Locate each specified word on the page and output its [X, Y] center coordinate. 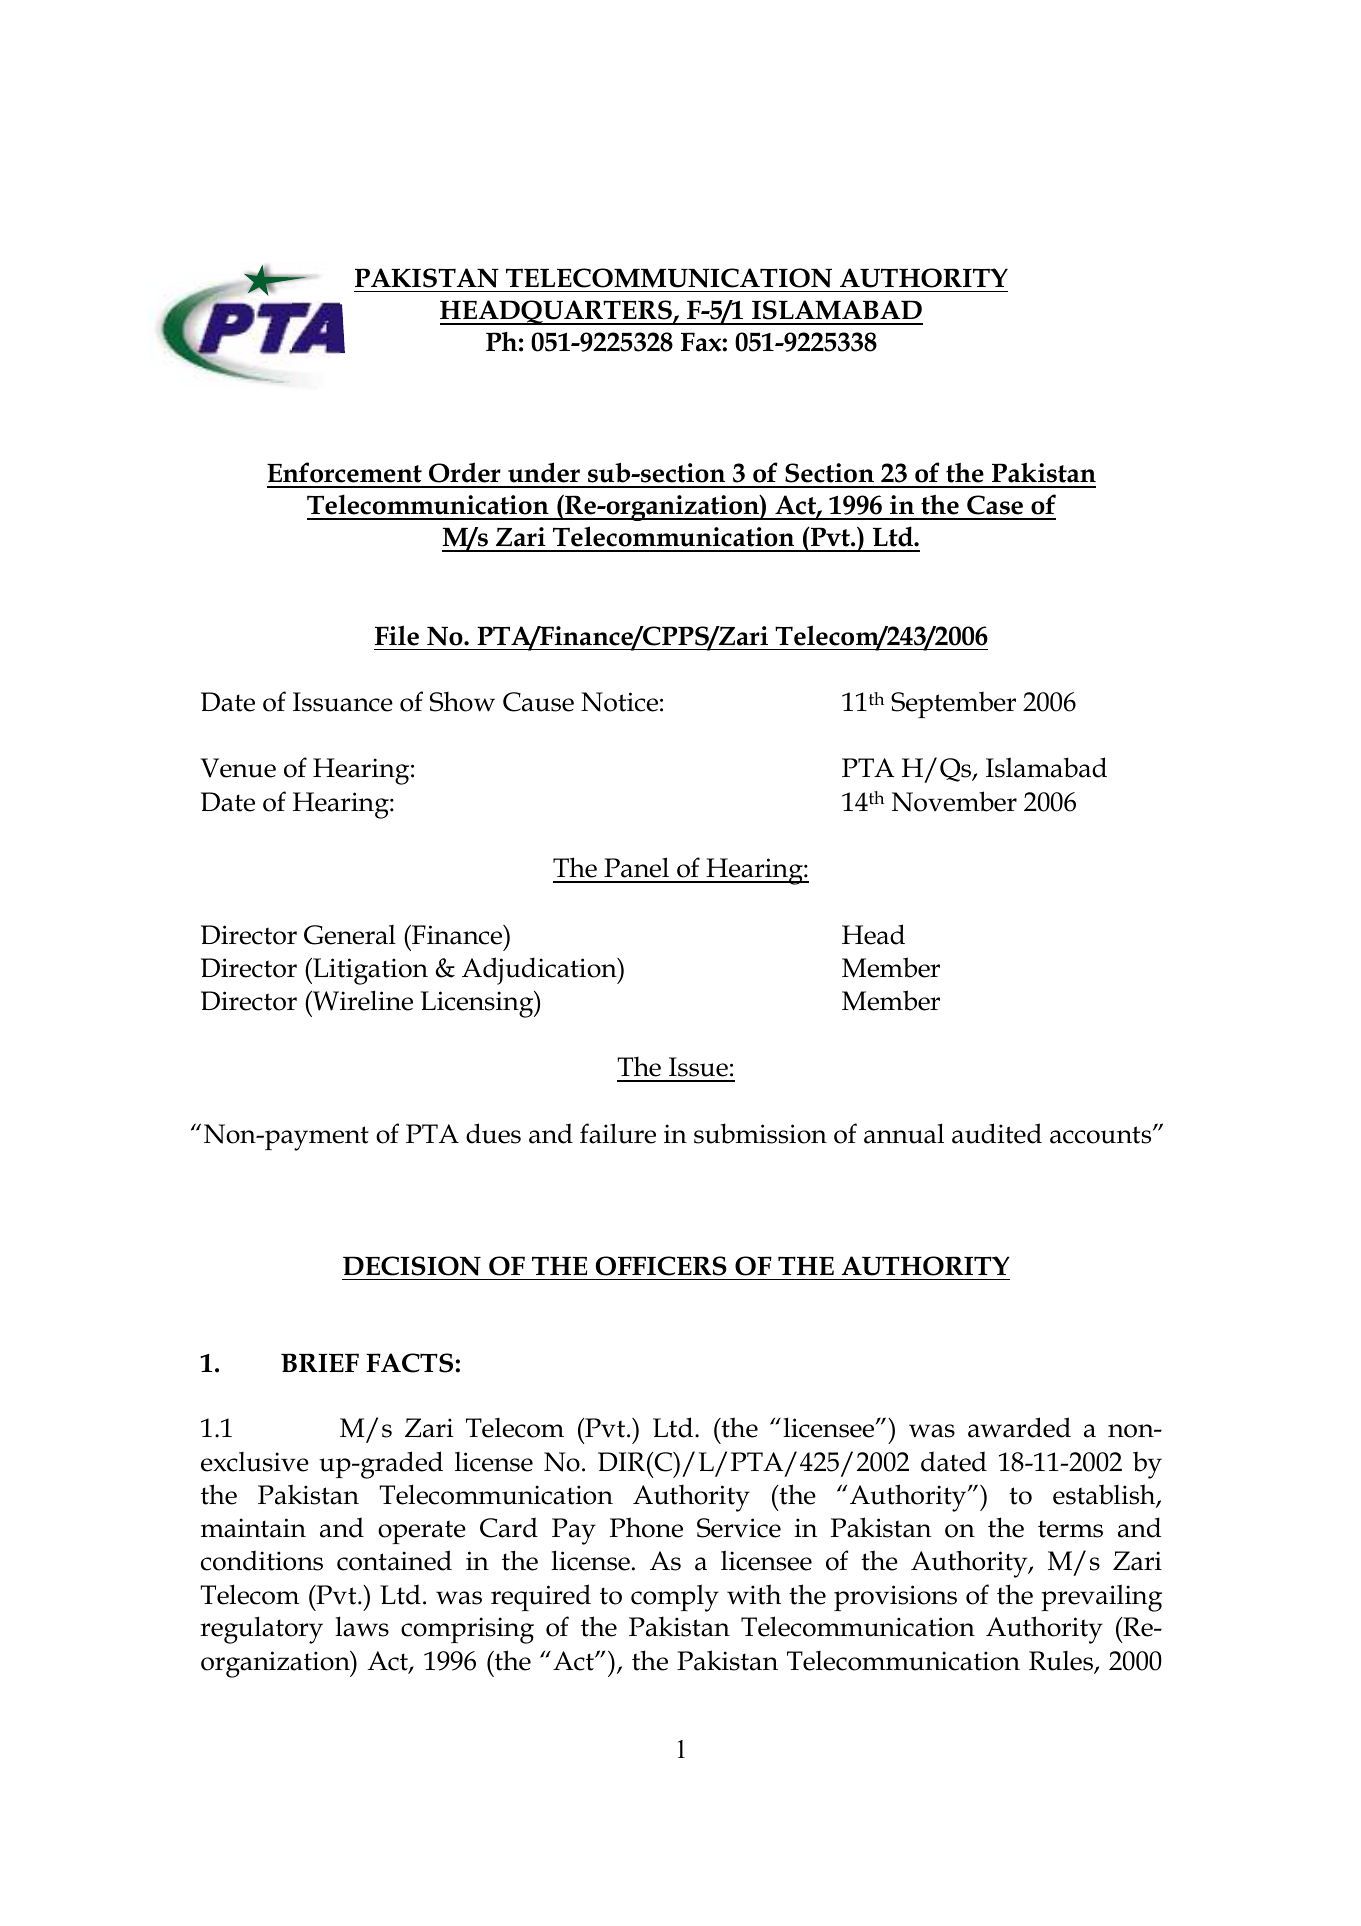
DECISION [412, 1266]
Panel [636, 867]
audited [997, 1133]
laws [362, 1626]
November [954, 801]
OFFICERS [661, 1266]
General [350, 935]
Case [995, 505]
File [397, 635]
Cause [538, 702]
